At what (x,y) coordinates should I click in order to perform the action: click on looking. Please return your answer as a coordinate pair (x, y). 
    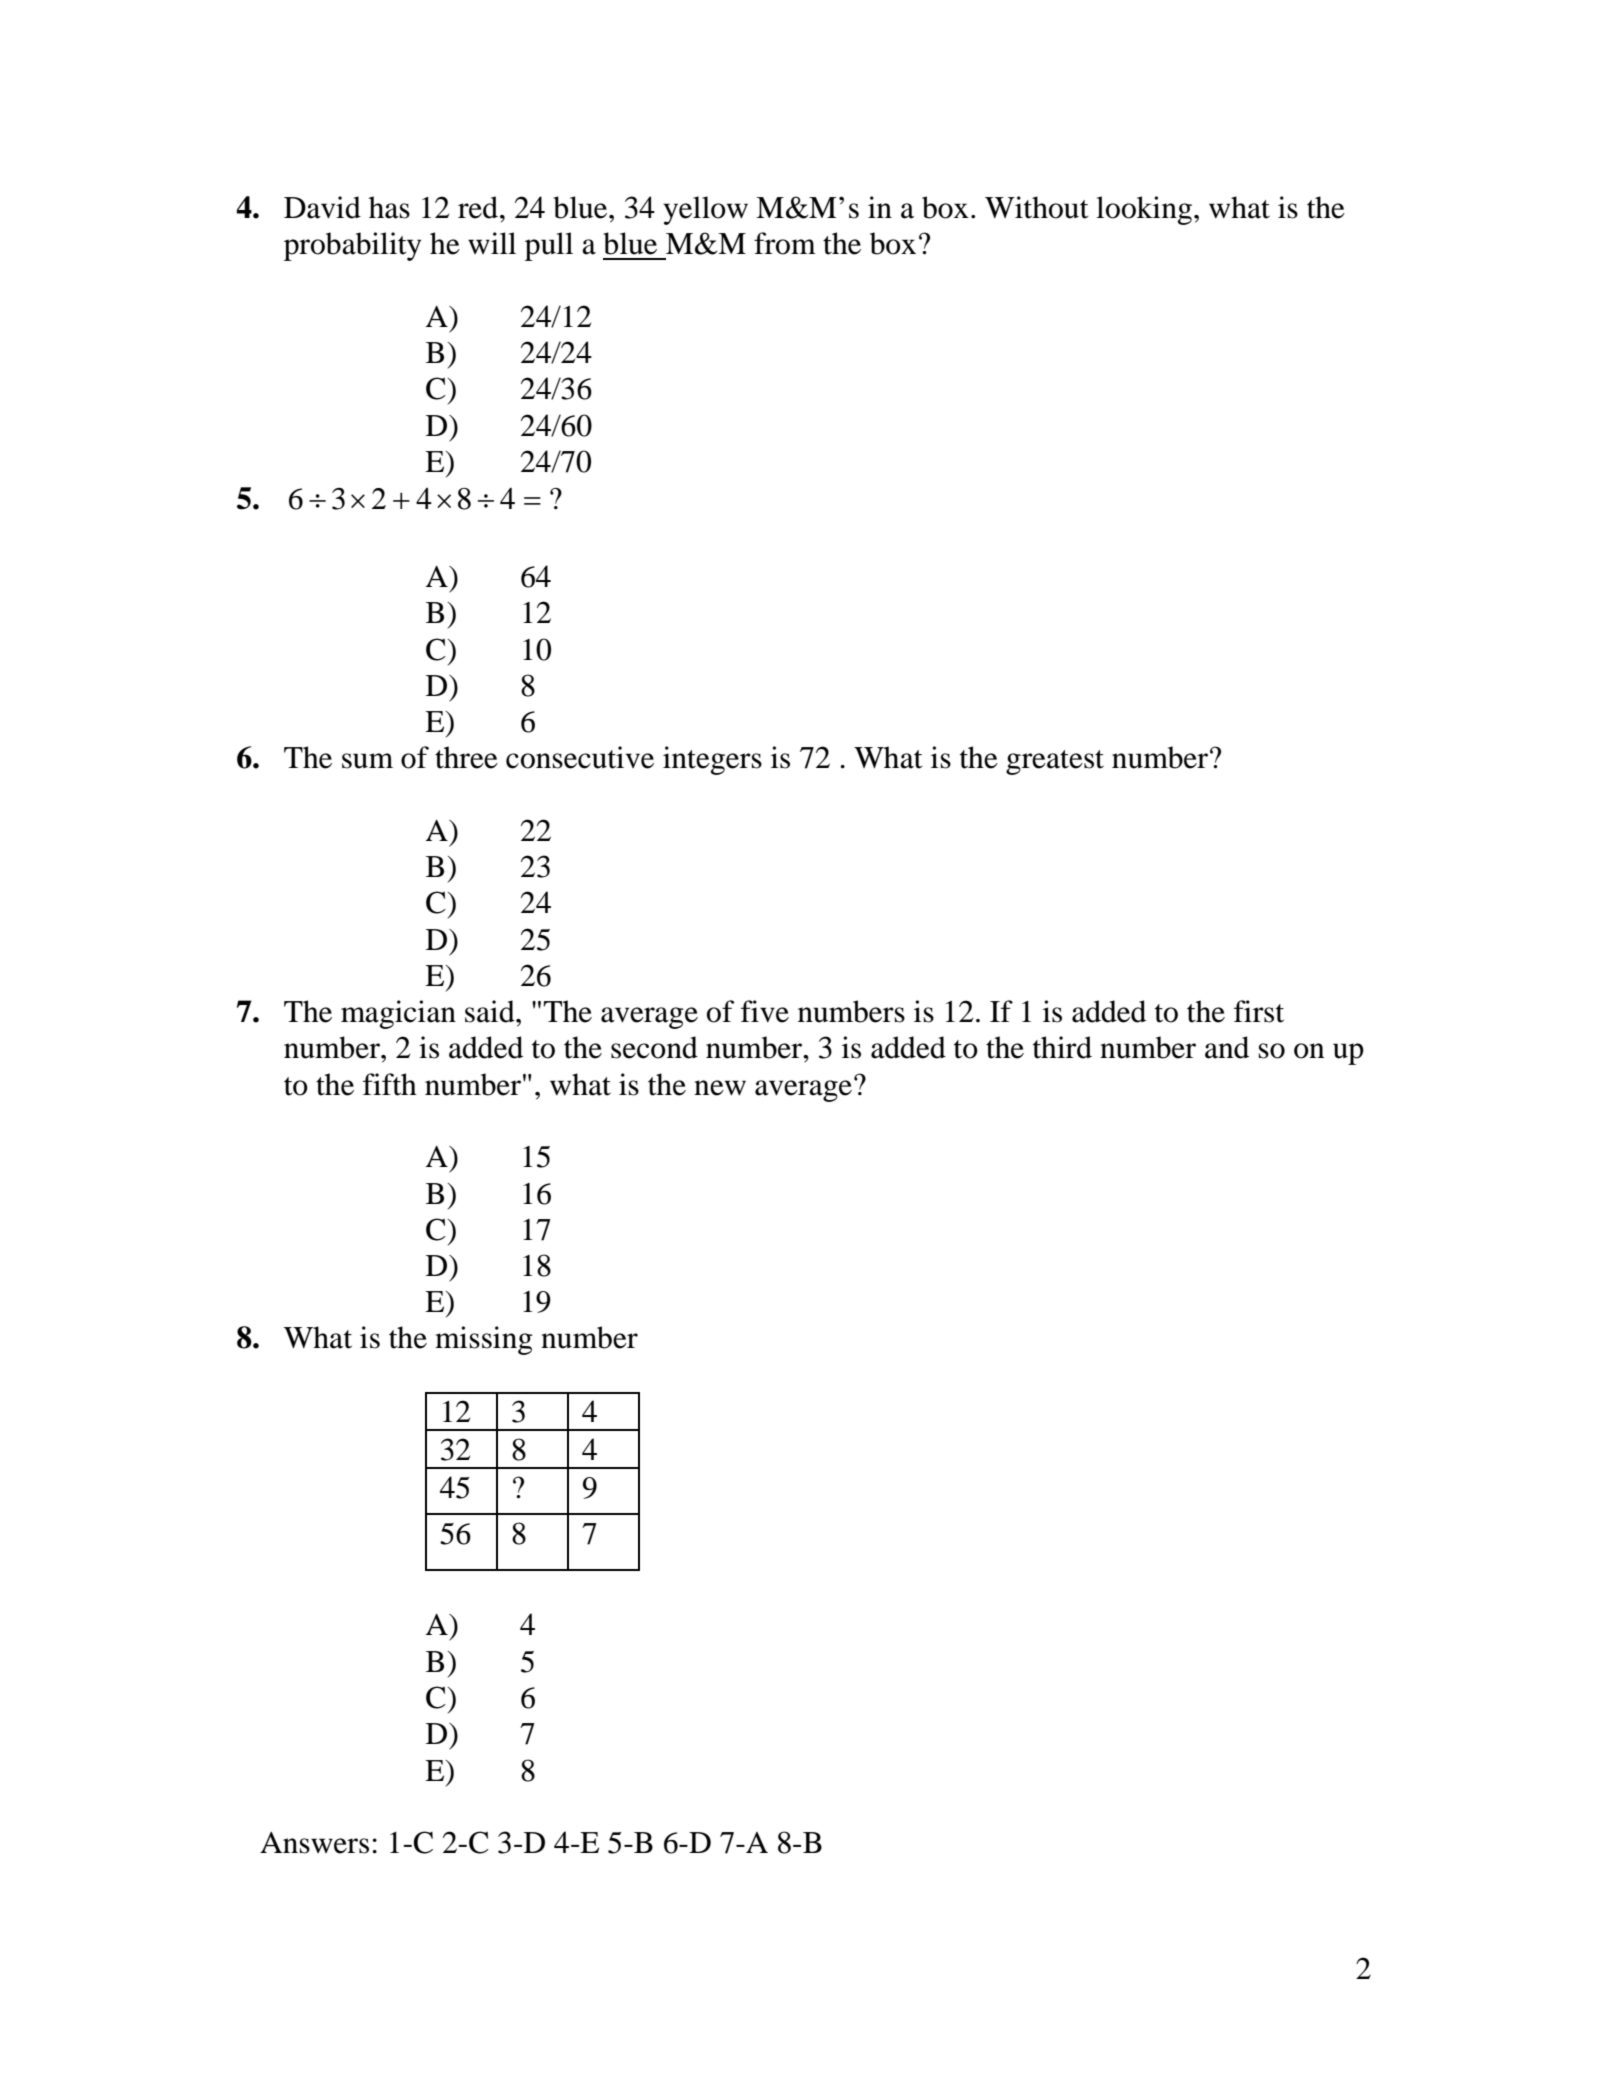
    Looking at the image, I should click on (1144, 210).
